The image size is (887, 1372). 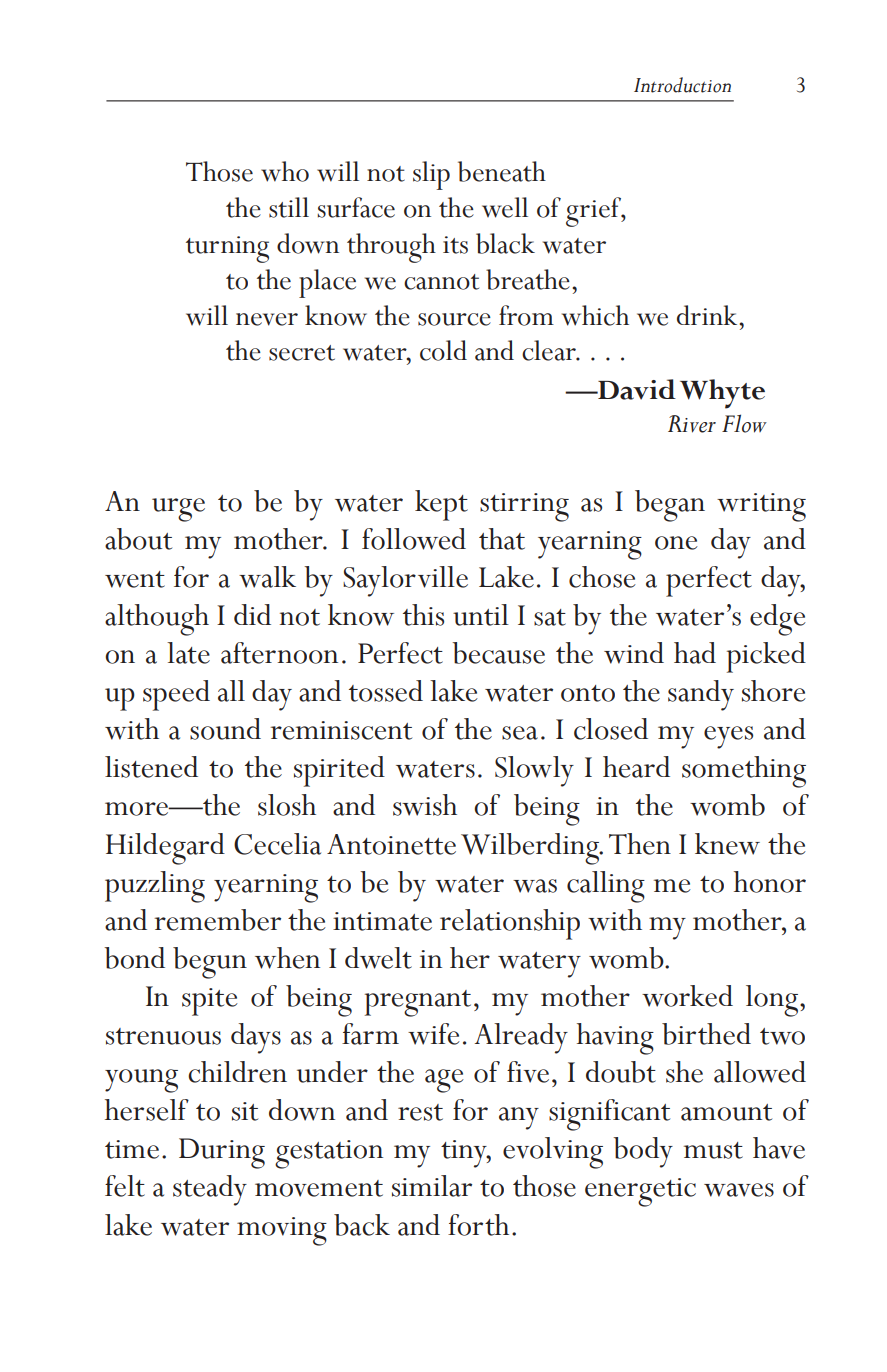 I want to click on late, so click(x=188, y=653).
